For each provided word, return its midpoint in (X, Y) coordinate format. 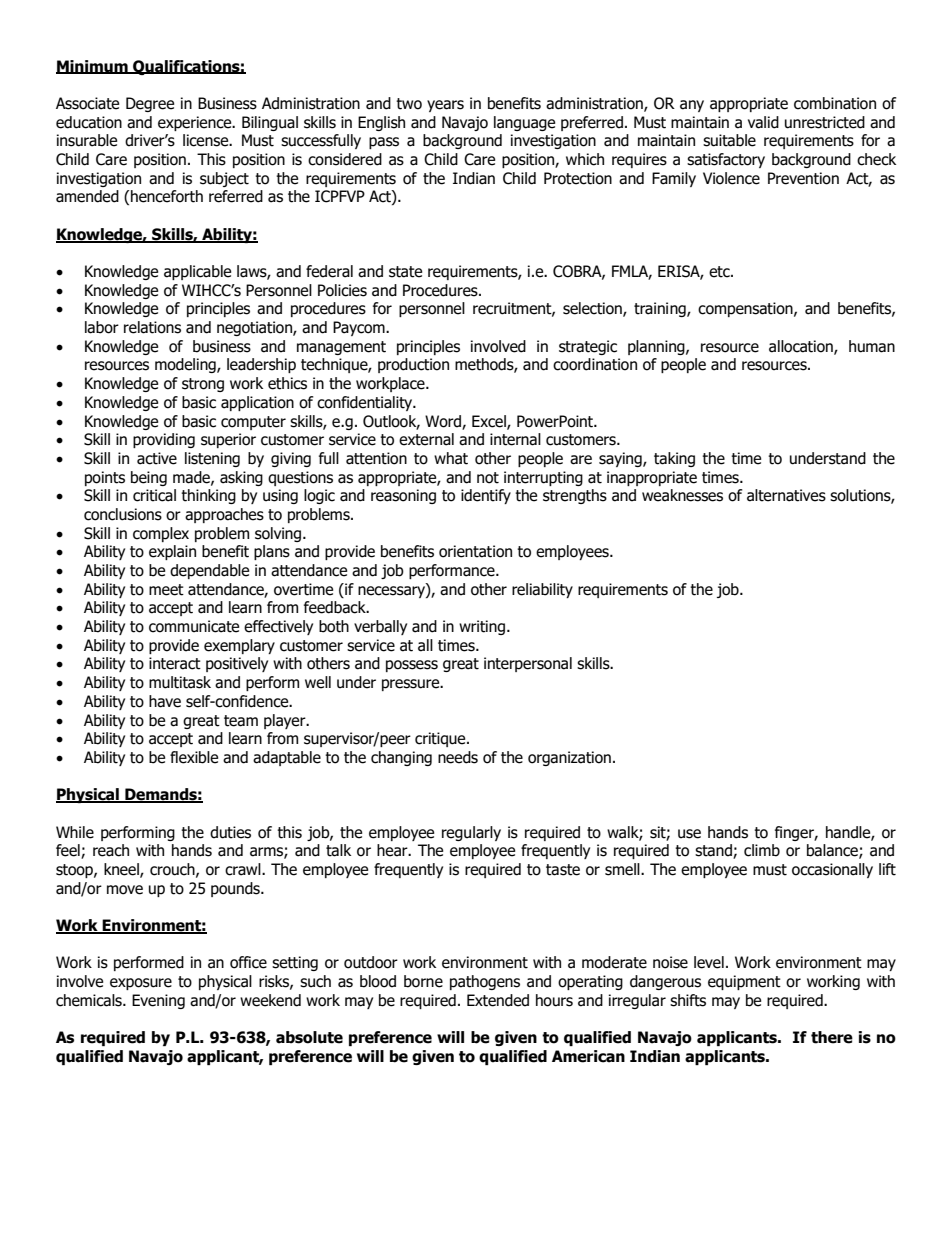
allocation (802, 347)
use (689, 834)
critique (441, 739)
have (165, 701)
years (445, 106)
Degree (150, 104)
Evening (158, 1001)
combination (835, 103)
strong (203, 385)
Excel (490, 422)
